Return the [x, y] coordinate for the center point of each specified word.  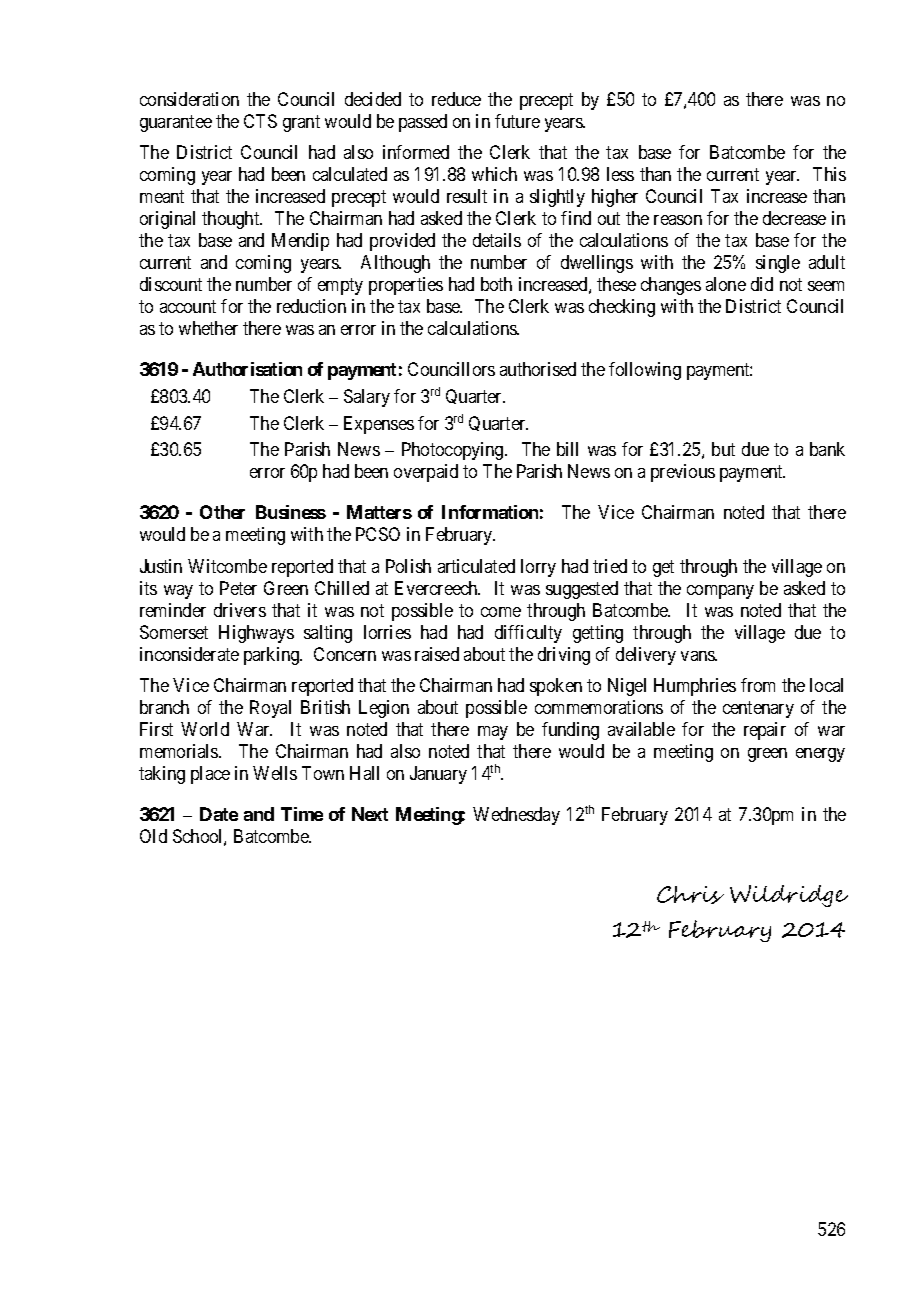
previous [683, 473]
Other [222, 512]
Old [153, 836]
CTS [260, 121]
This [829, 174]
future [517, 121]
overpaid [426, 473]
